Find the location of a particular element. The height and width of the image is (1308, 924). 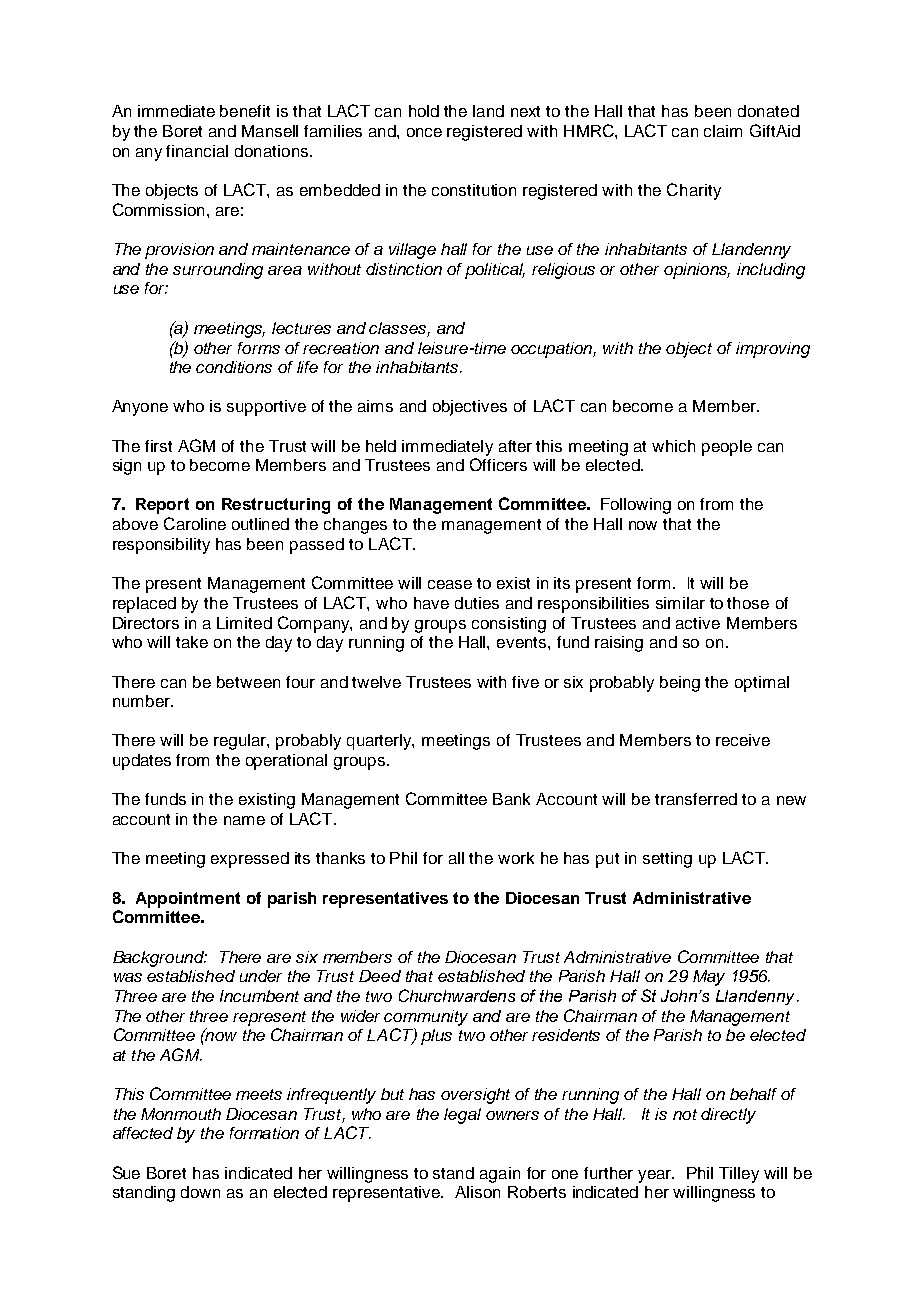

take is located at coordinates (192, 642).
